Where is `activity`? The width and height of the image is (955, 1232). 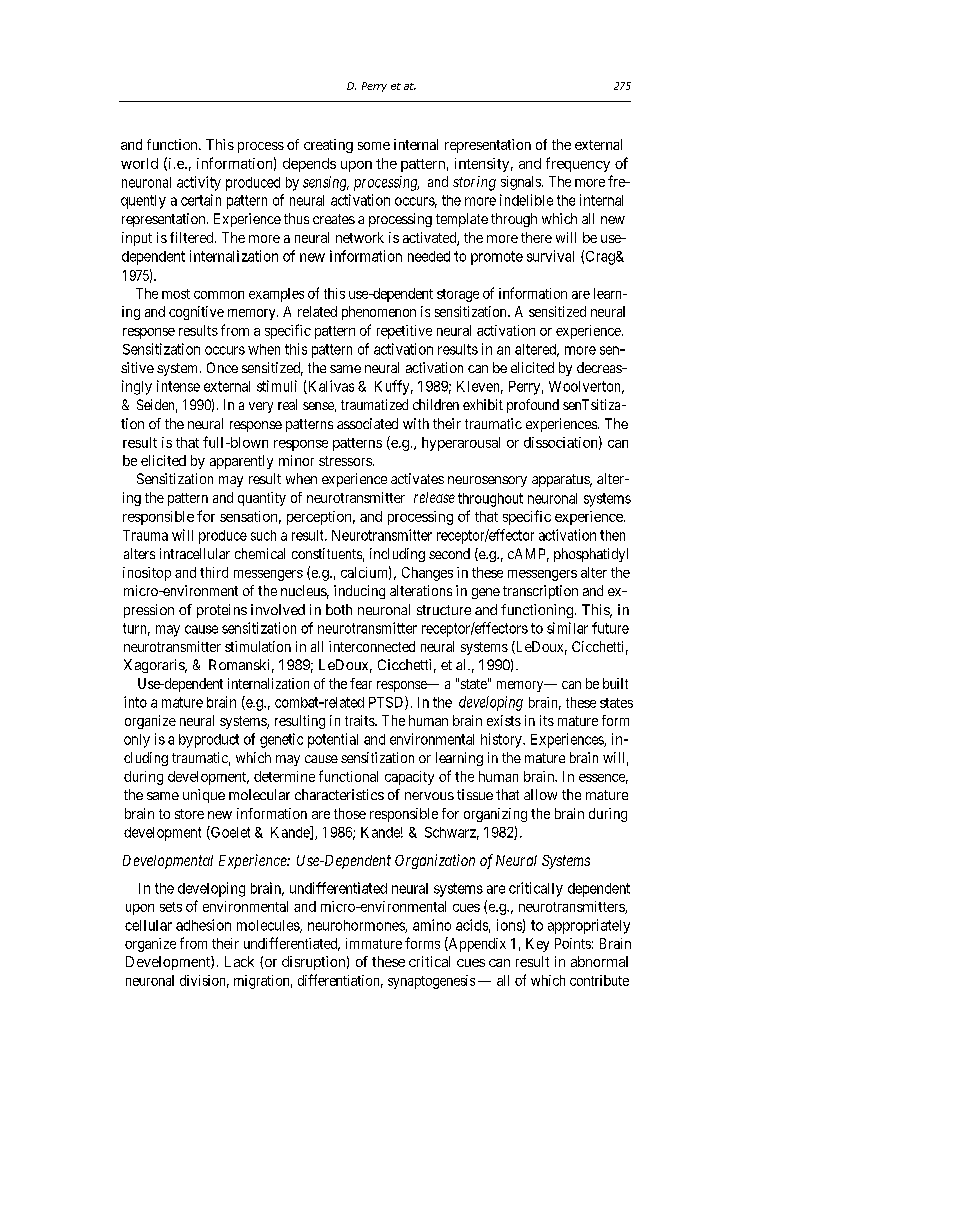
activity is located at coordinates (199, 183).
